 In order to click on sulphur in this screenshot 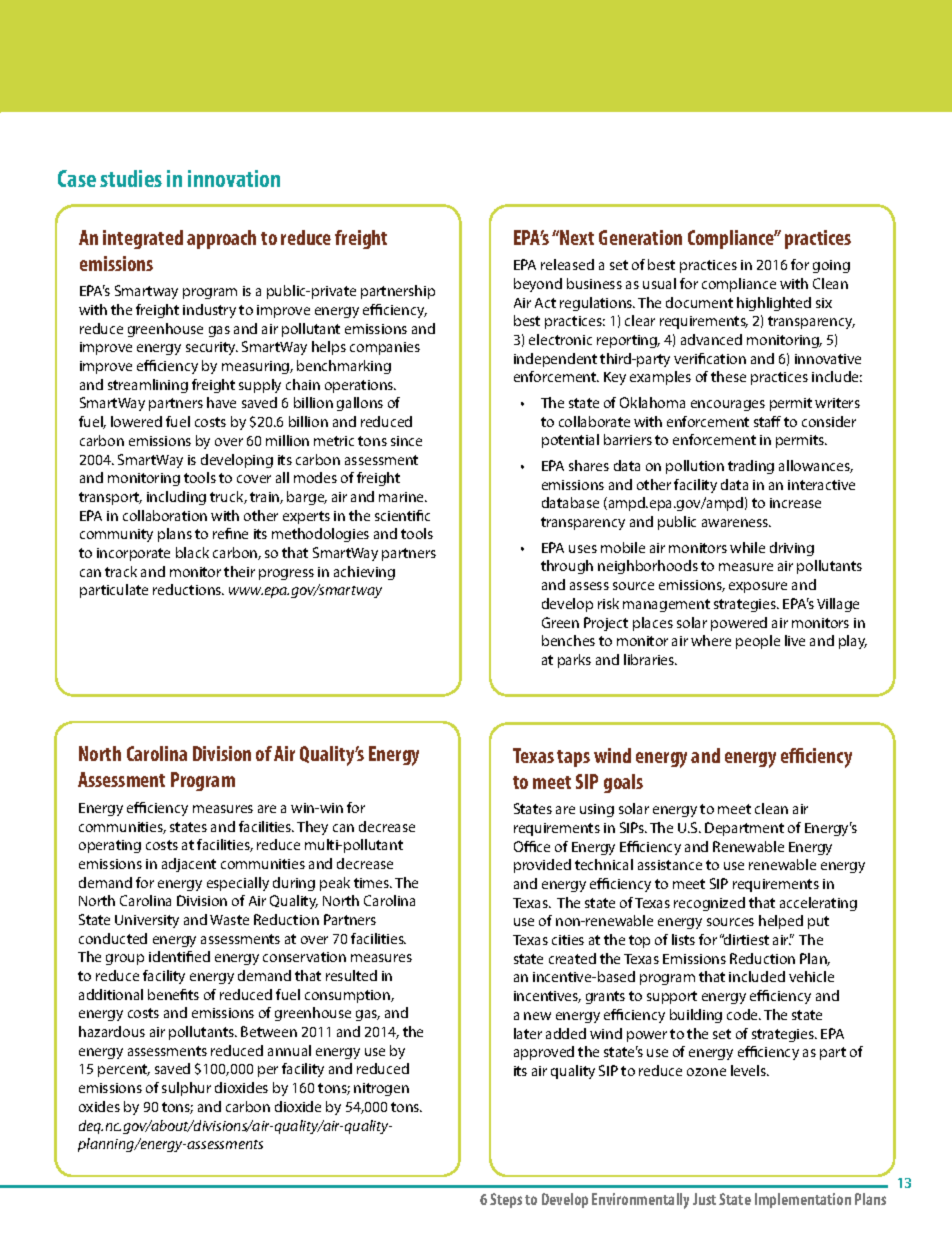, I will do `click(186, 1089)`.
